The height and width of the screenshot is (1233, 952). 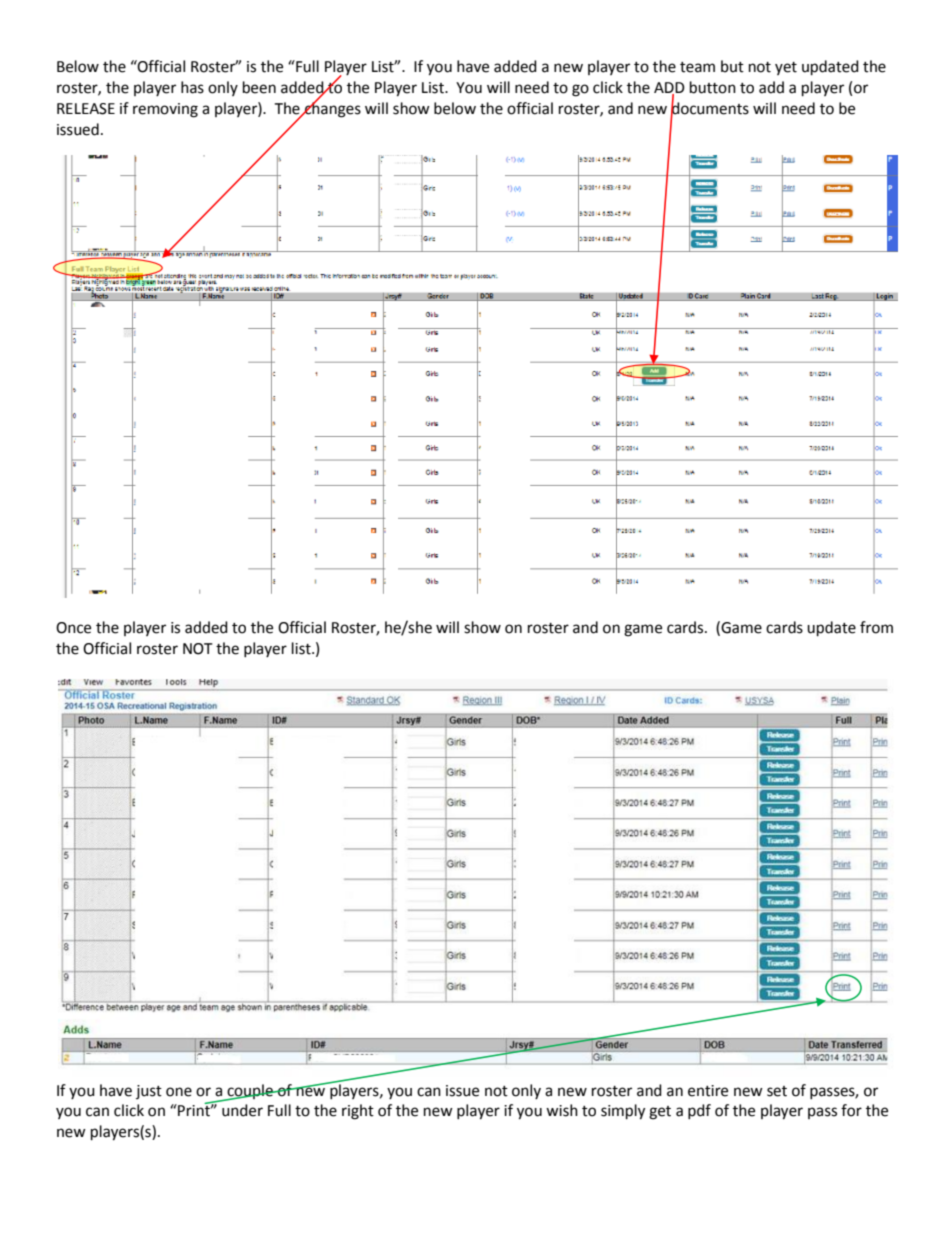 What do you see at coordinates (876, 627) in the screenshot?
I see `from` at bounding box center [876, 627].
